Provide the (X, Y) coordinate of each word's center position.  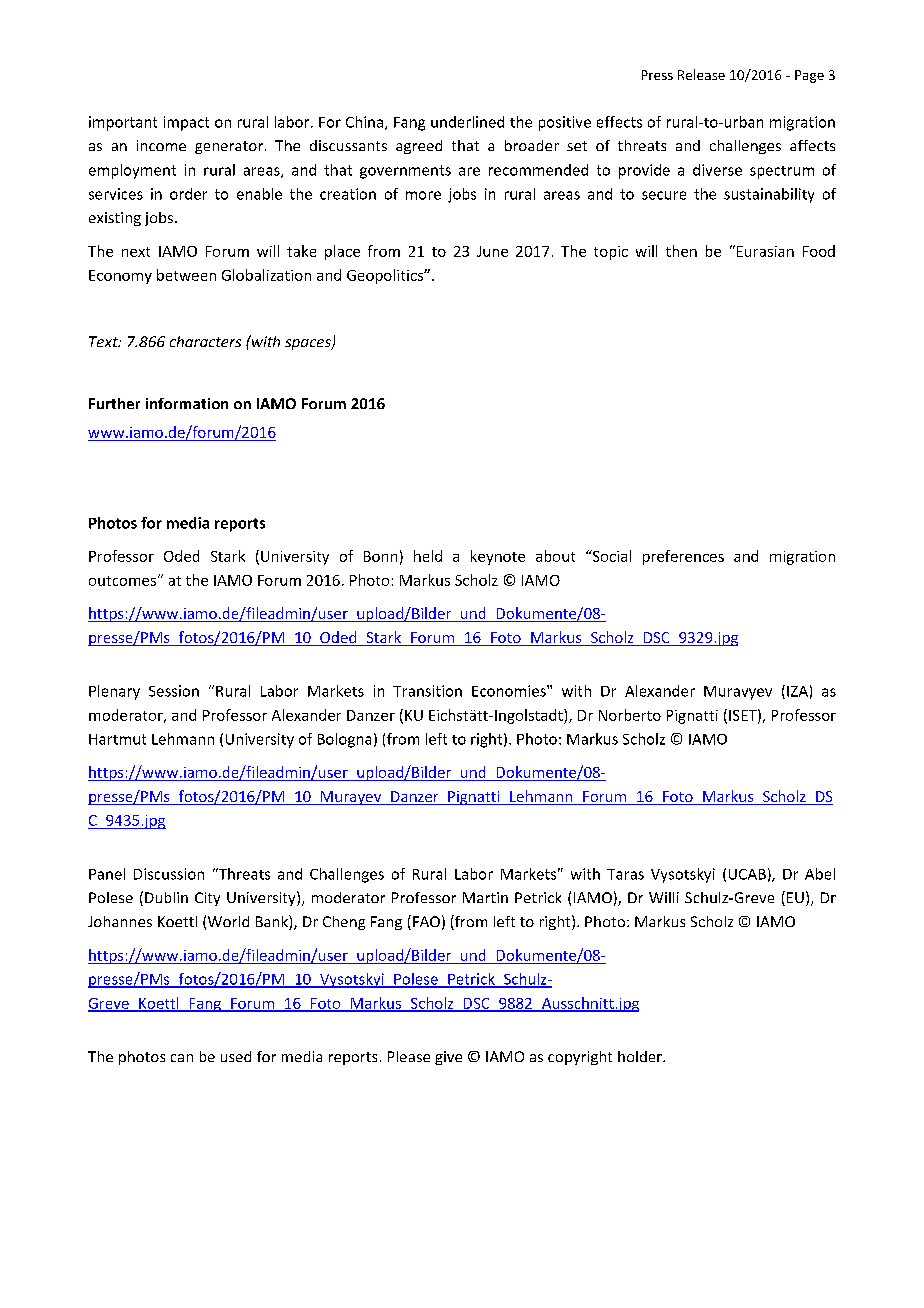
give (448, 1058)
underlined (467, 122)
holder (641, 1056)
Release (701, 74)
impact (186, 123)
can (182, 1058)
